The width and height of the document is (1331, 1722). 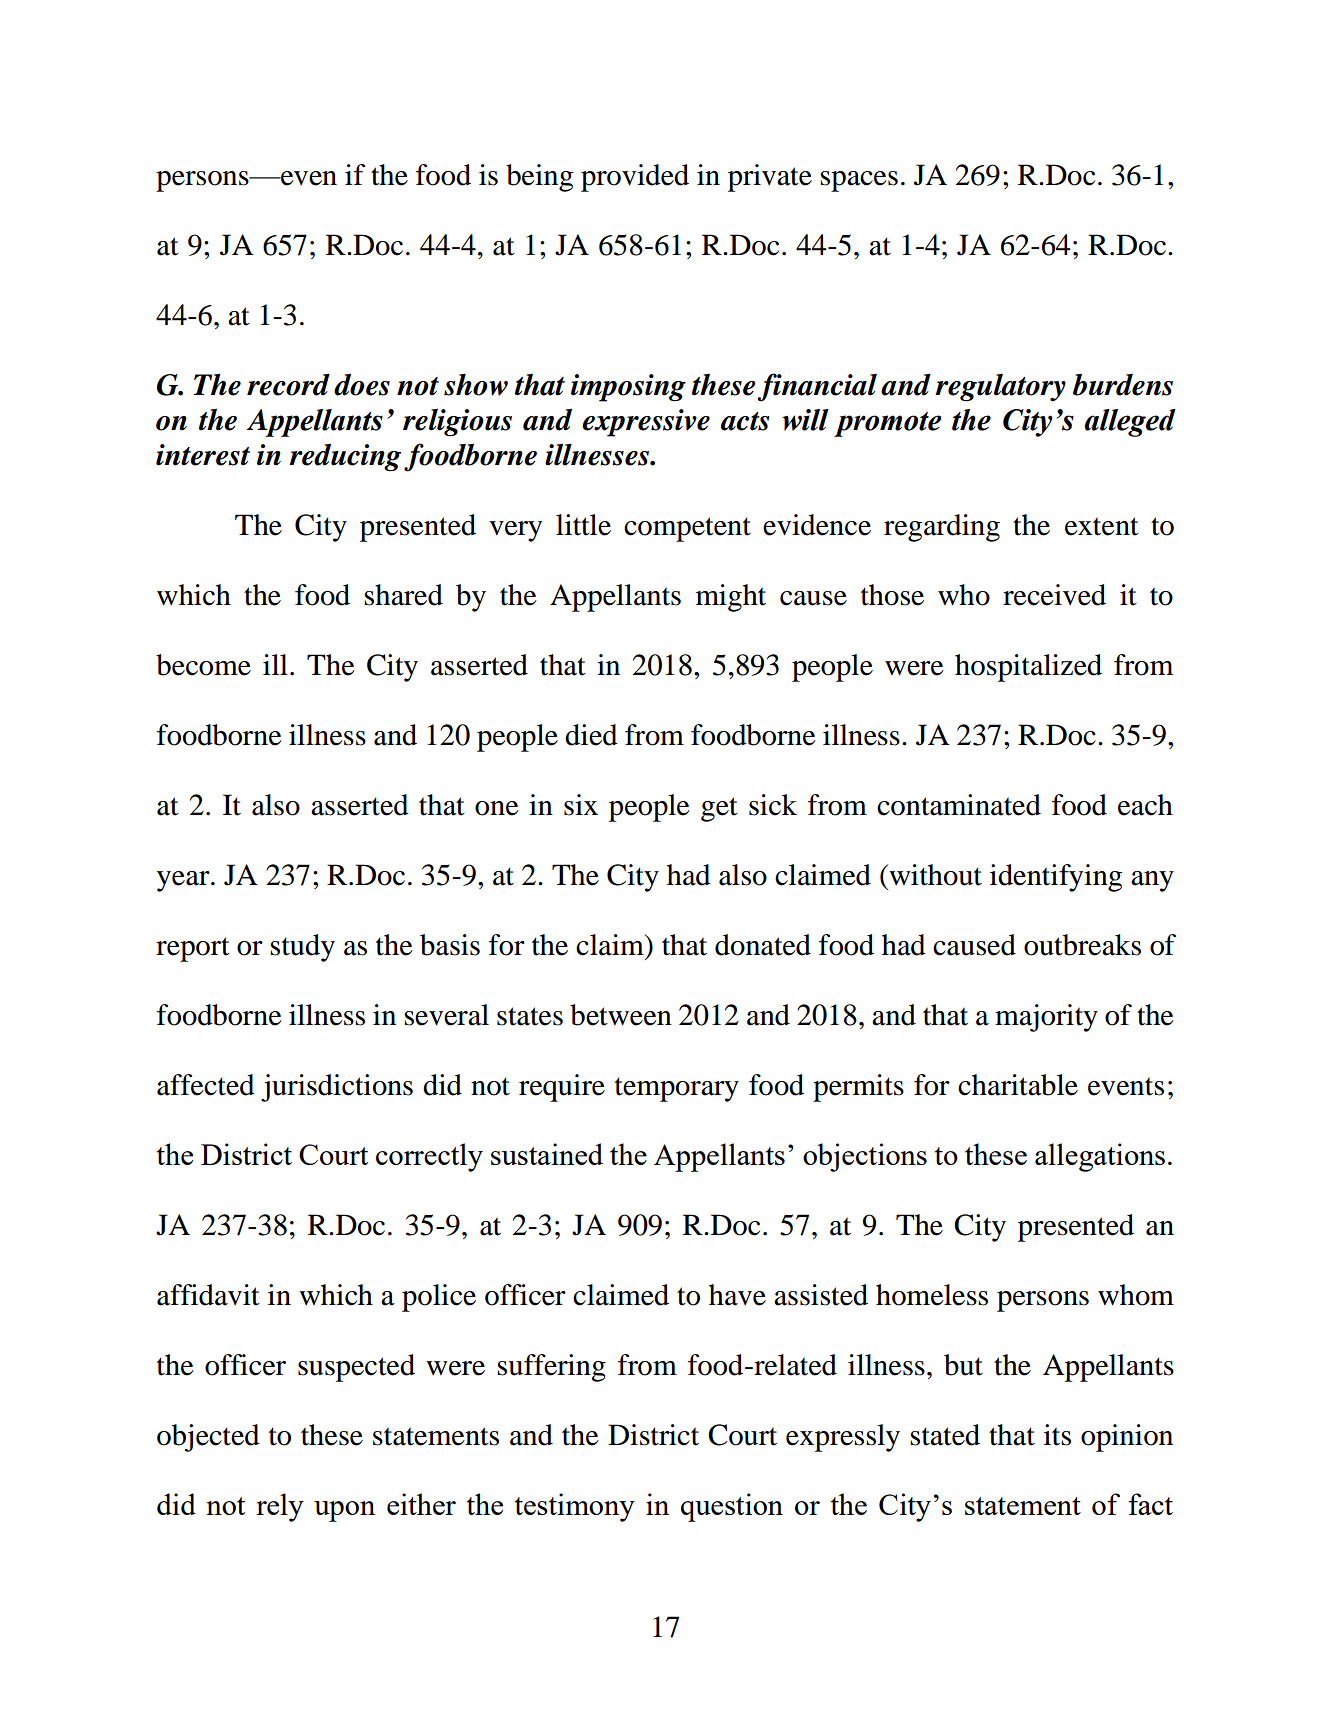 What do you see at coordinates (1028, 668) in the document?
I see `hospitalized` at bounding box center [1028, 668].
